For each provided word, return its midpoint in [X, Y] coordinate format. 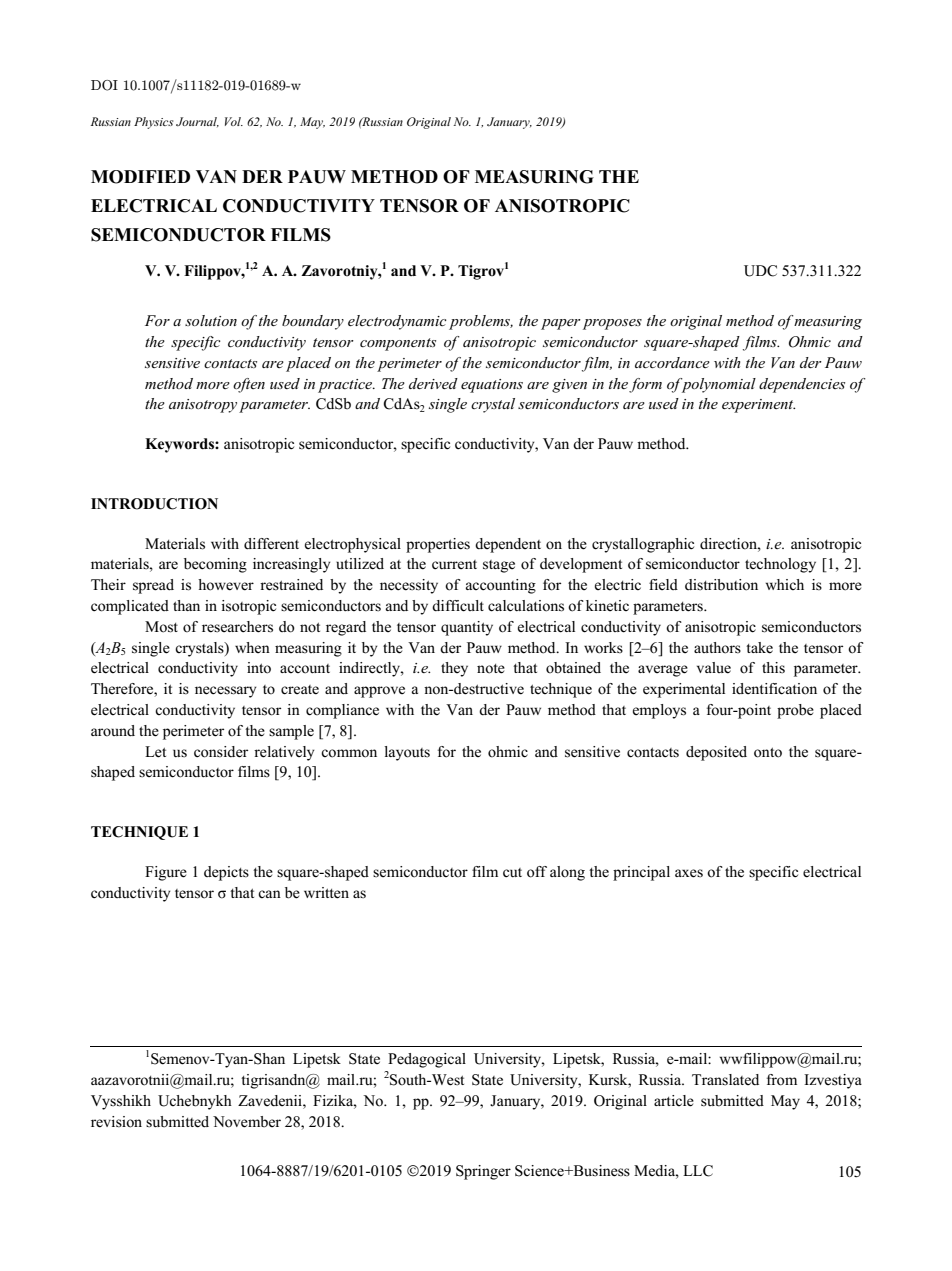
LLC [698, 1171]
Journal [197, 122]
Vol [234, 121]
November [247, 1122]
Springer [483, 1172]
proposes [612, 324]
